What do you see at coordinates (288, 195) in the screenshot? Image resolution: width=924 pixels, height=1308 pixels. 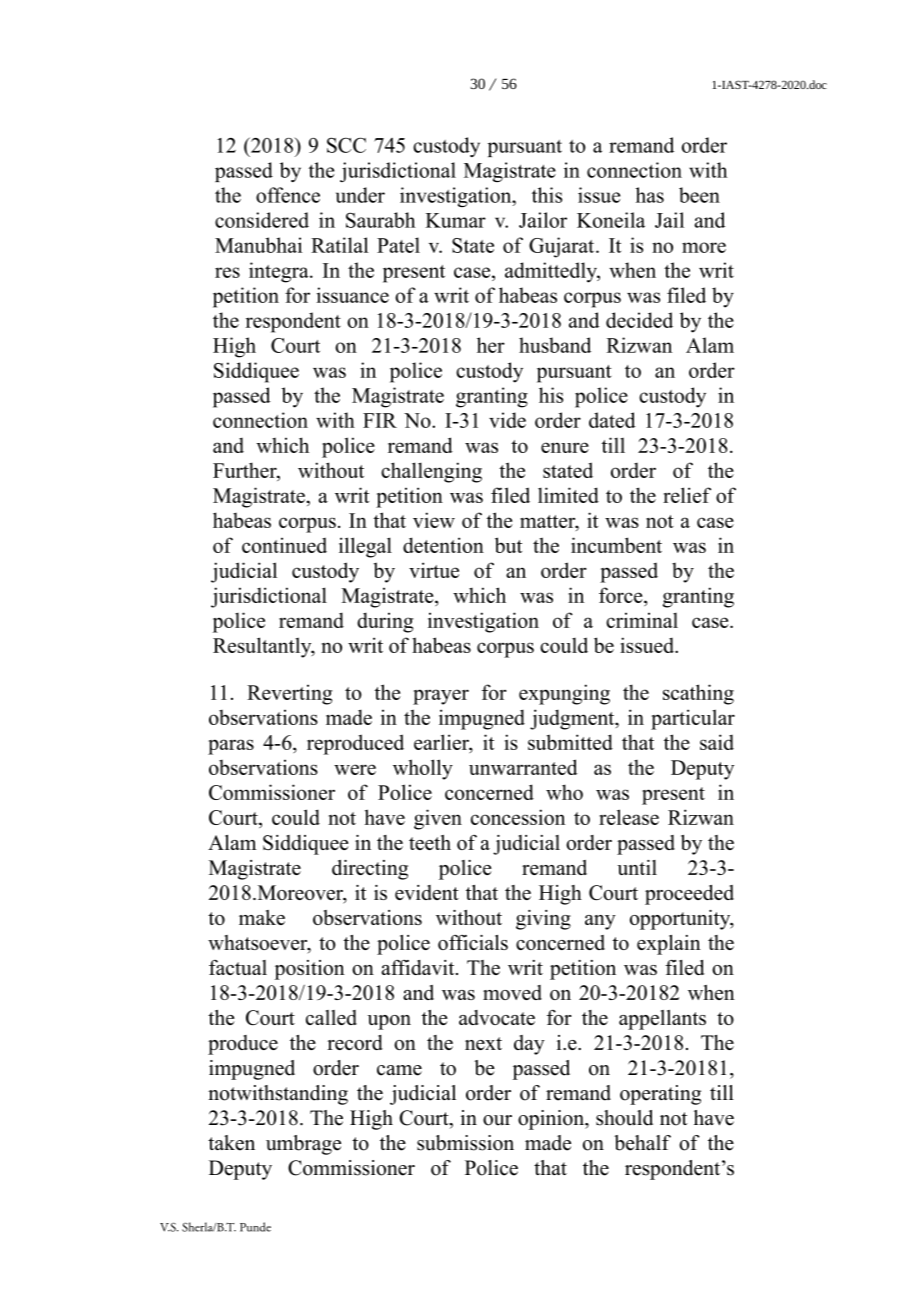 I see `offence` at bounding box center [288, 195].
